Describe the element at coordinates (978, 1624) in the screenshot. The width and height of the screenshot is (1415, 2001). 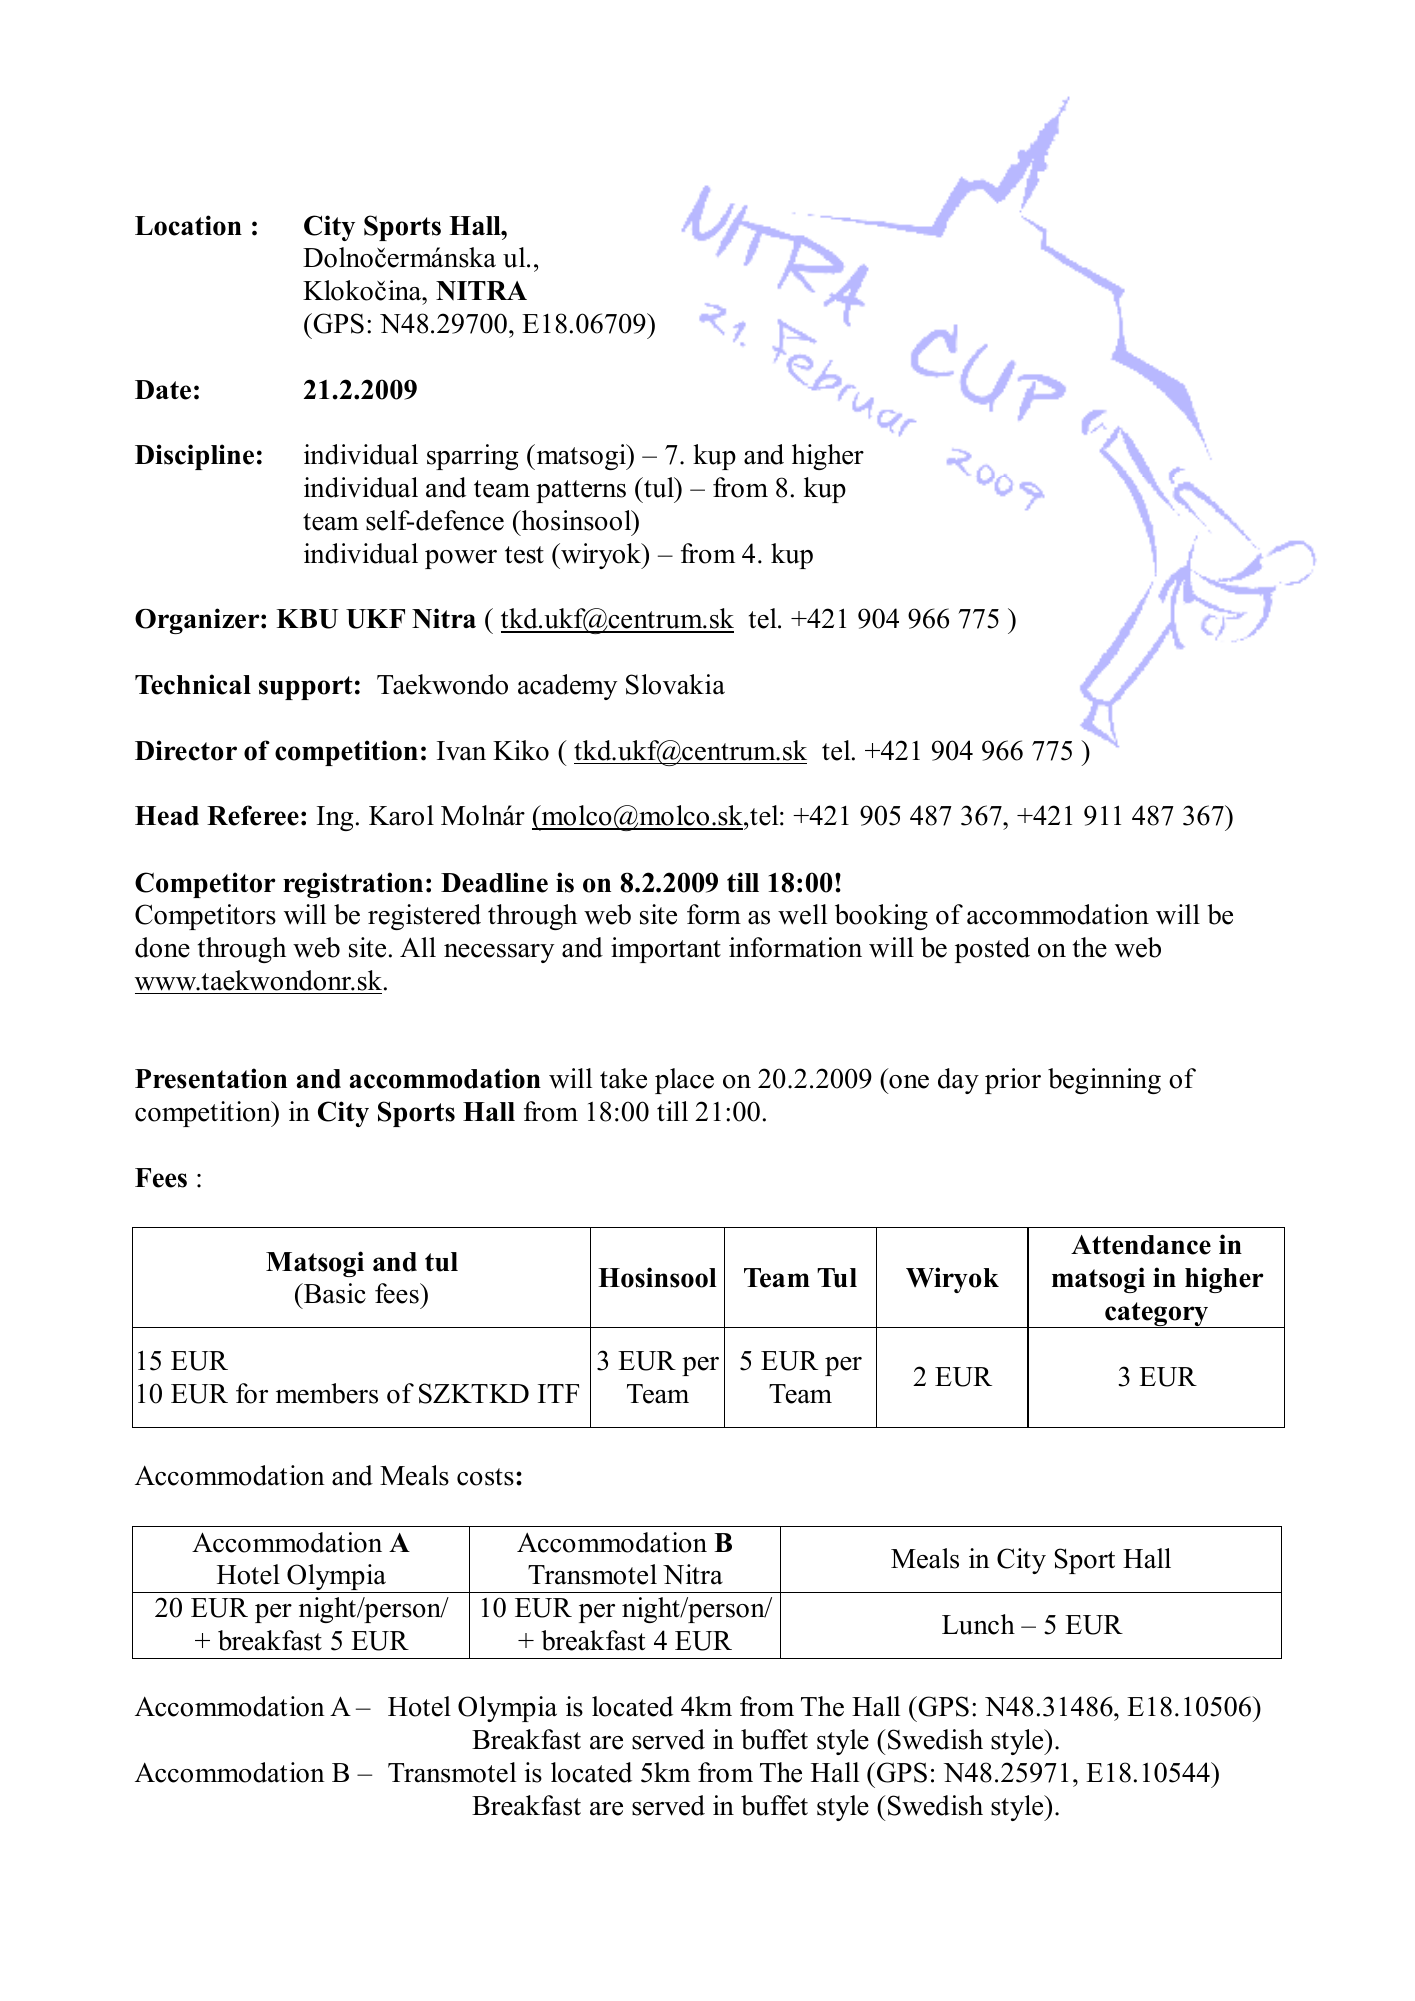
I see `Lunch` at that location.
